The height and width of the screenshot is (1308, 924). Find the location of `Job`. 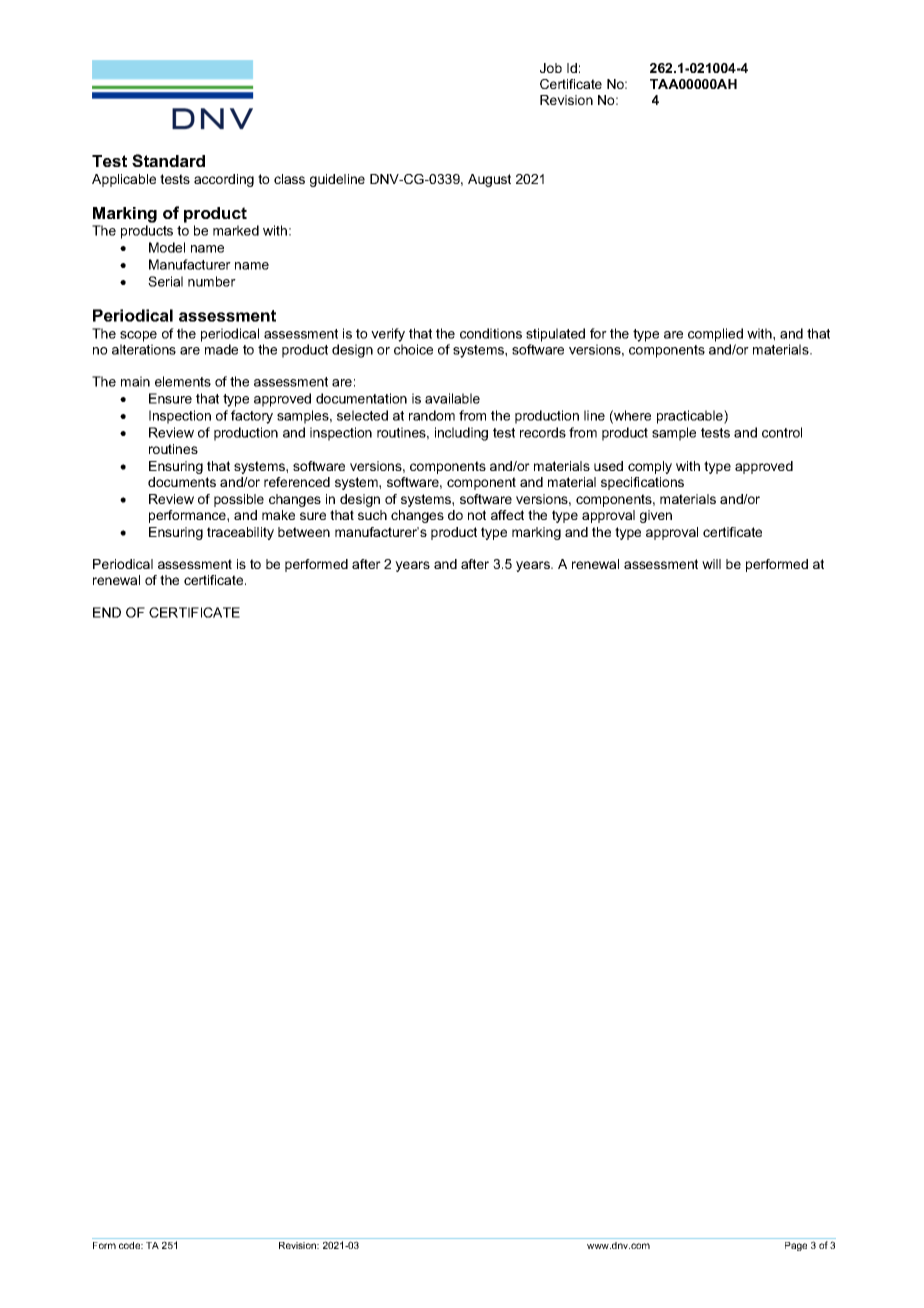

Job is located at coordinates (551, 68).
